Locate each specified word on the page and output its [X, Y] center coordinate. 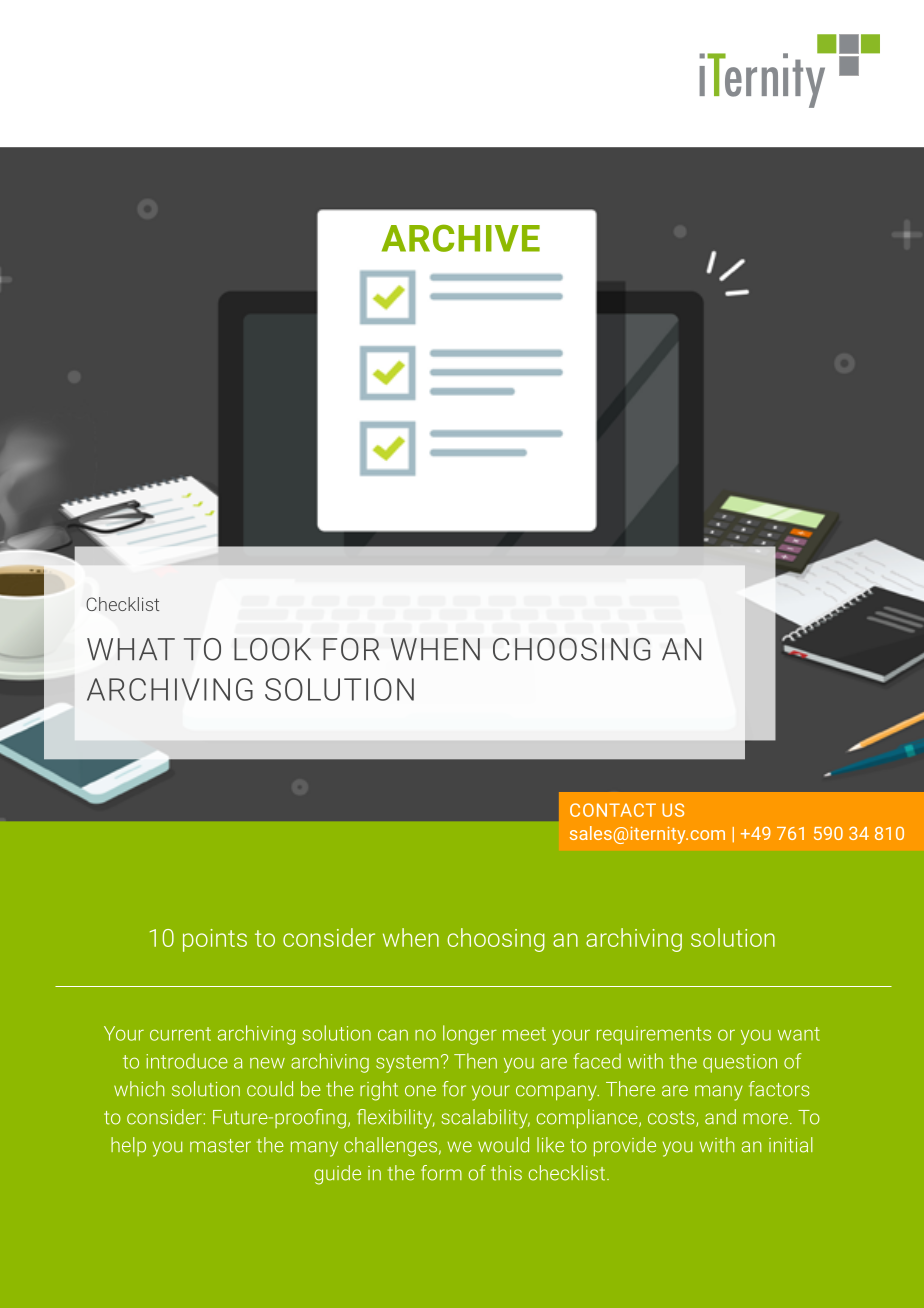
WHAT [131, 649]
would [503, 1145]
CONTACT [613, 810]
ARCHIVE [461, 238]
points [215, 940]
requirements [654, 1035]
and [720, 1117]
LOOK [272, 649]
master [220, 1146]
